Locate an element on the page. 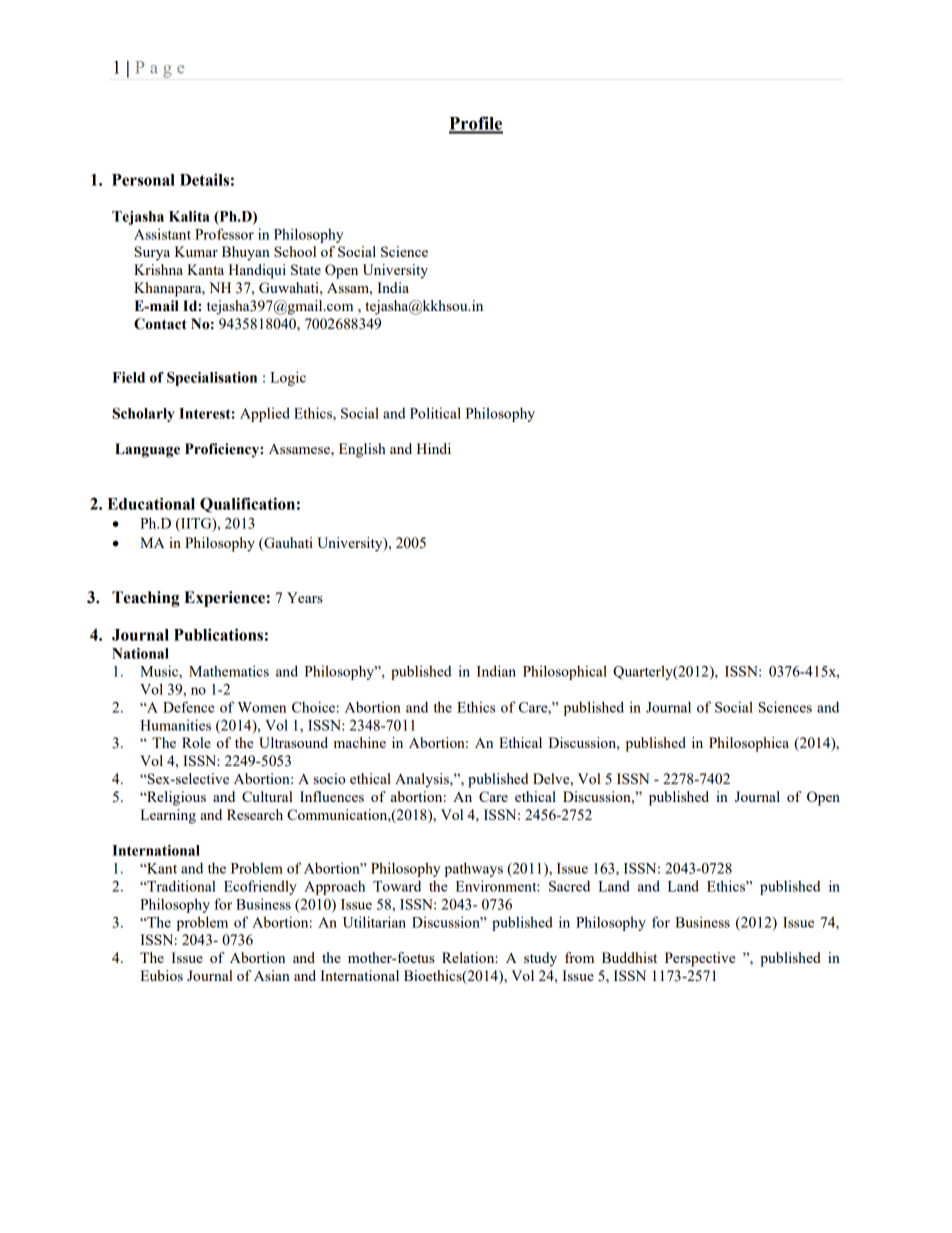 The image size is (952, 1233). Professor is located at coordinates (224, 234).
